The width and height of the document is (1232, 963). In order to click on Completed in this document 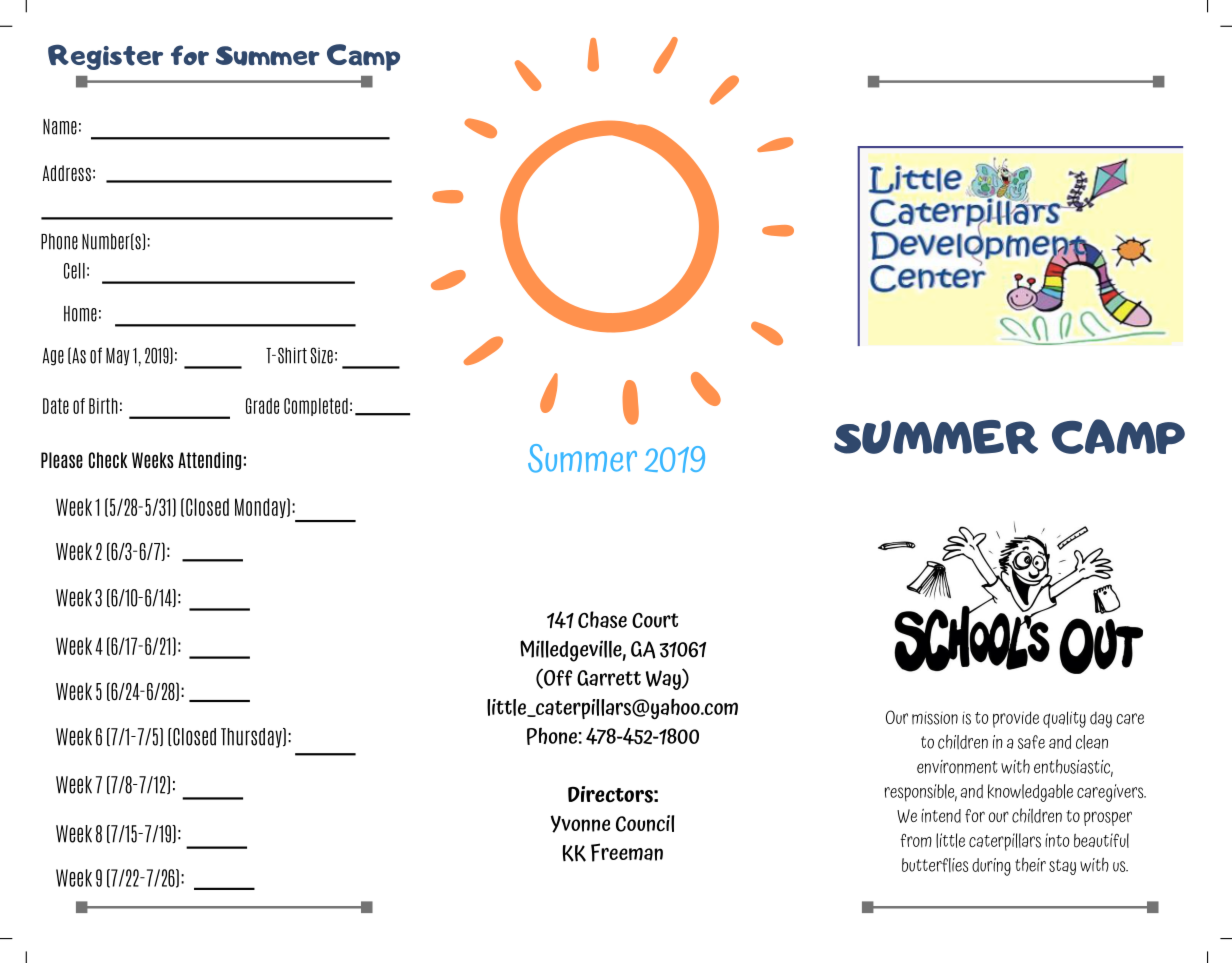, I will do `click(316, 407)`.
